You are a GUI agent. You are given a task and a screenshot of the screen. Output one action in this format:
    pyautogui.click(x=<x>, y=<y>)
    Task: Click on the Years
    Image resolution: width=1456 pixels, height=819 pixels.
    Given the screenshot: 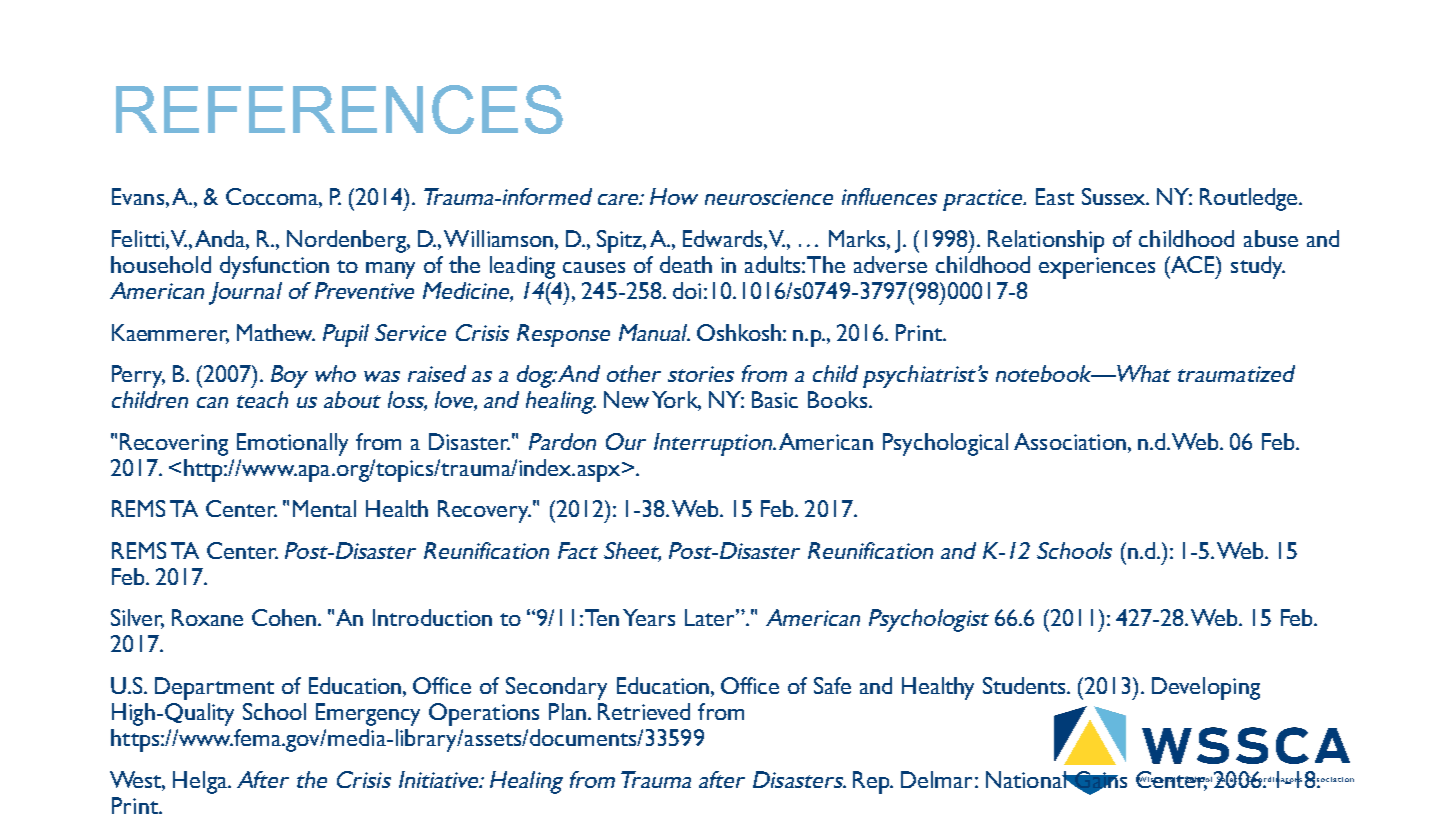 What is the action you would take?
    pyautogui.click(x=649, y=617)
